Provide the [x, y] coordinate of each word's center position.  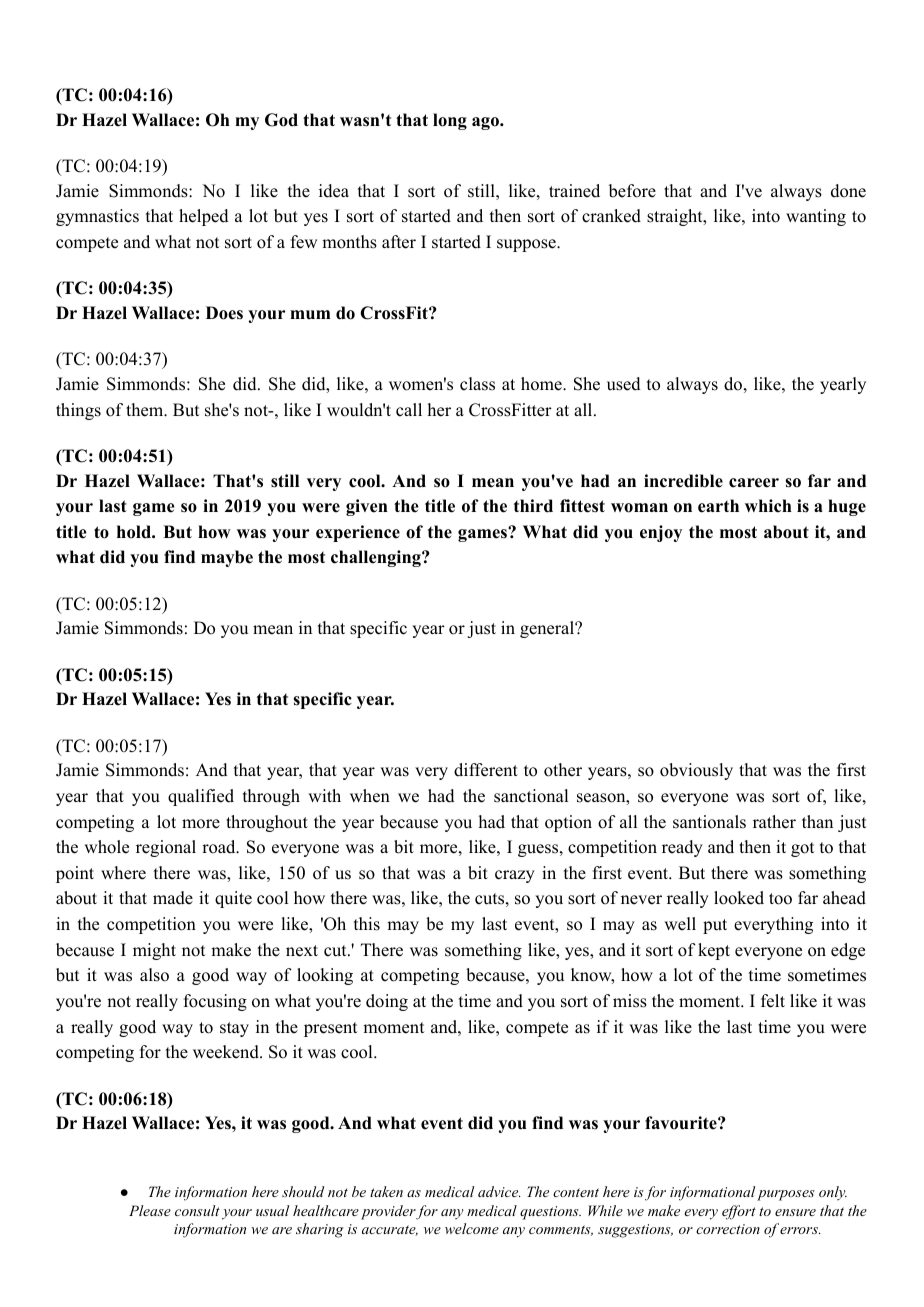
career [754, 483]
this [367, 924]
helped [204, 217]
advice [499, 1191]
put [715, 926]
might [154, 951]
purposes [786, 1195]
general [548, 629]
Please [150, 1210]
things [78, 411]
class [477, 384]
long [450, 121]
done [848, 191]
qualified [201, 797]
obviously [696, 771]
